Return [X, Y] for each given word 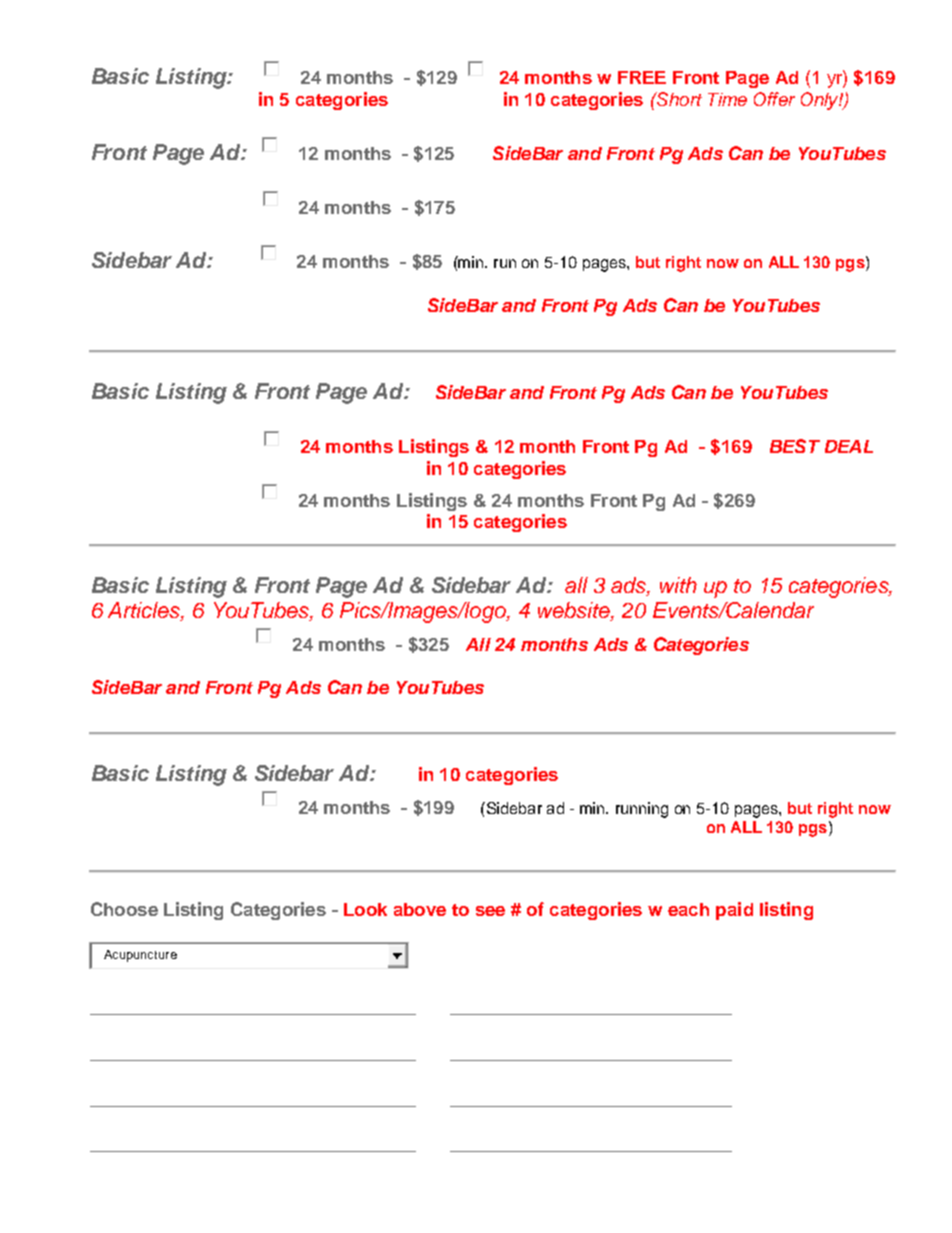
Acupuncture [140, 956]
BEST [795, 446]
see [490, 911]
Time [727, 99]
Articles [145, 611]
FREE [642, 77]
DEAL [849, 446]
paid [734, 911]
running [642, 810]
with [678, 585]
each [688, 909]
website [575, 611]
